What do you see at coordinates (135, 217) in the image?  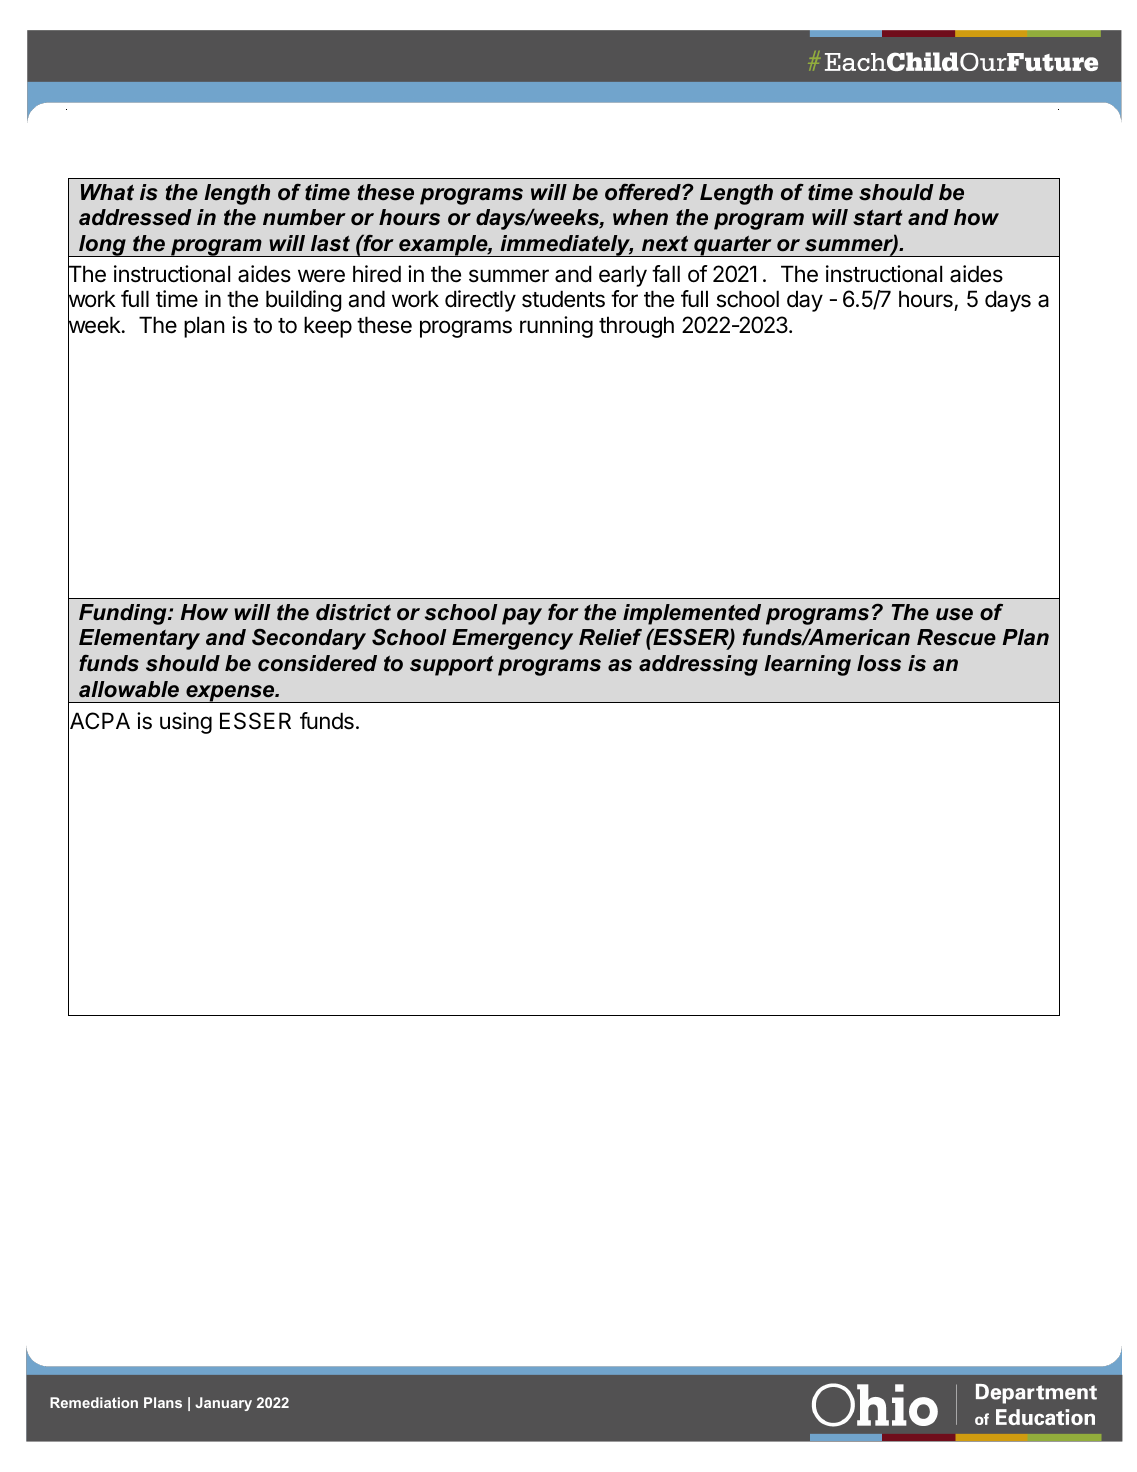 I see `addressed` at bounding box center [135, 217].
